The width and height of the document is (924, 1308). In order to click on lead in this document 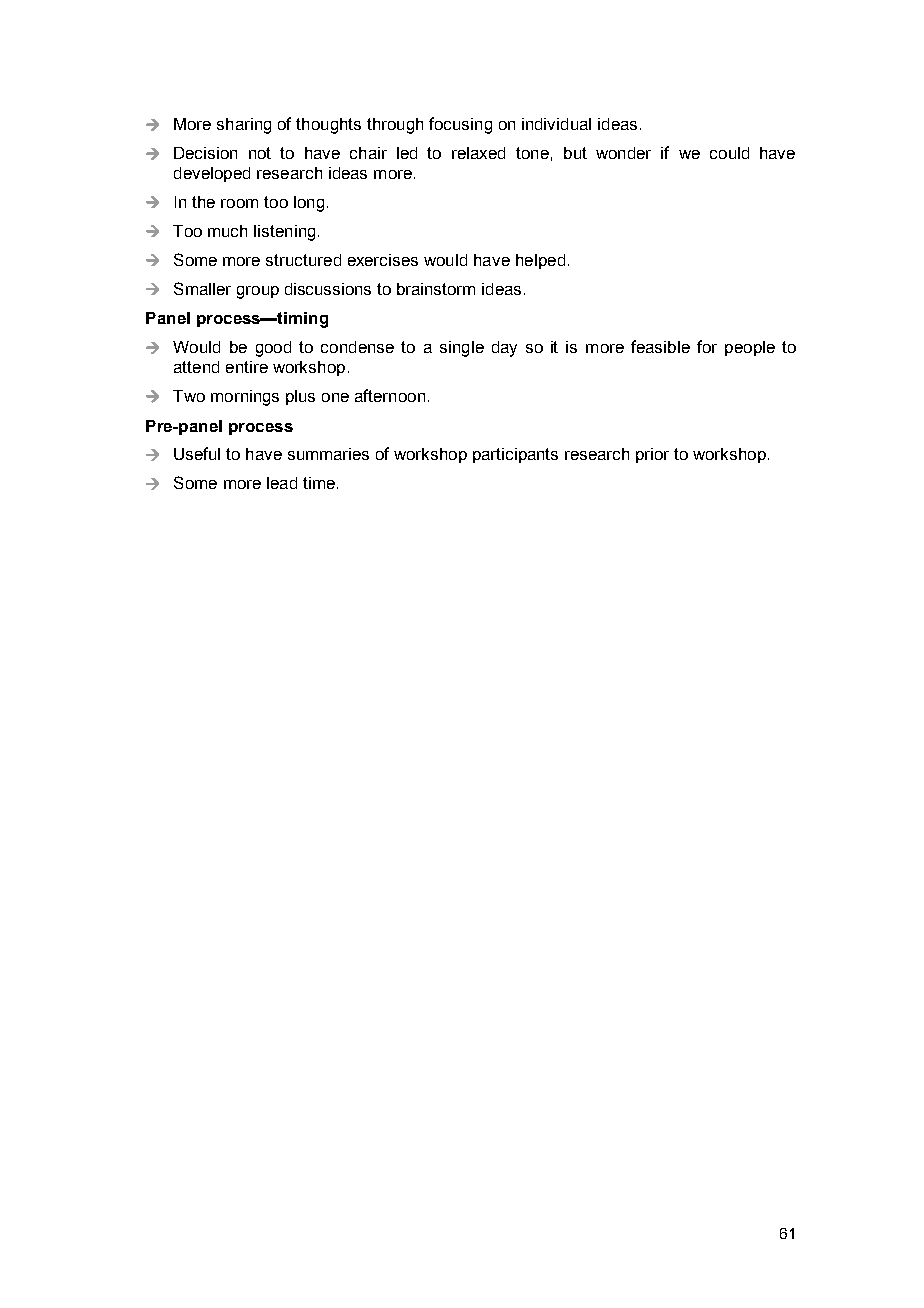, I will do `click(282, 483)`.
